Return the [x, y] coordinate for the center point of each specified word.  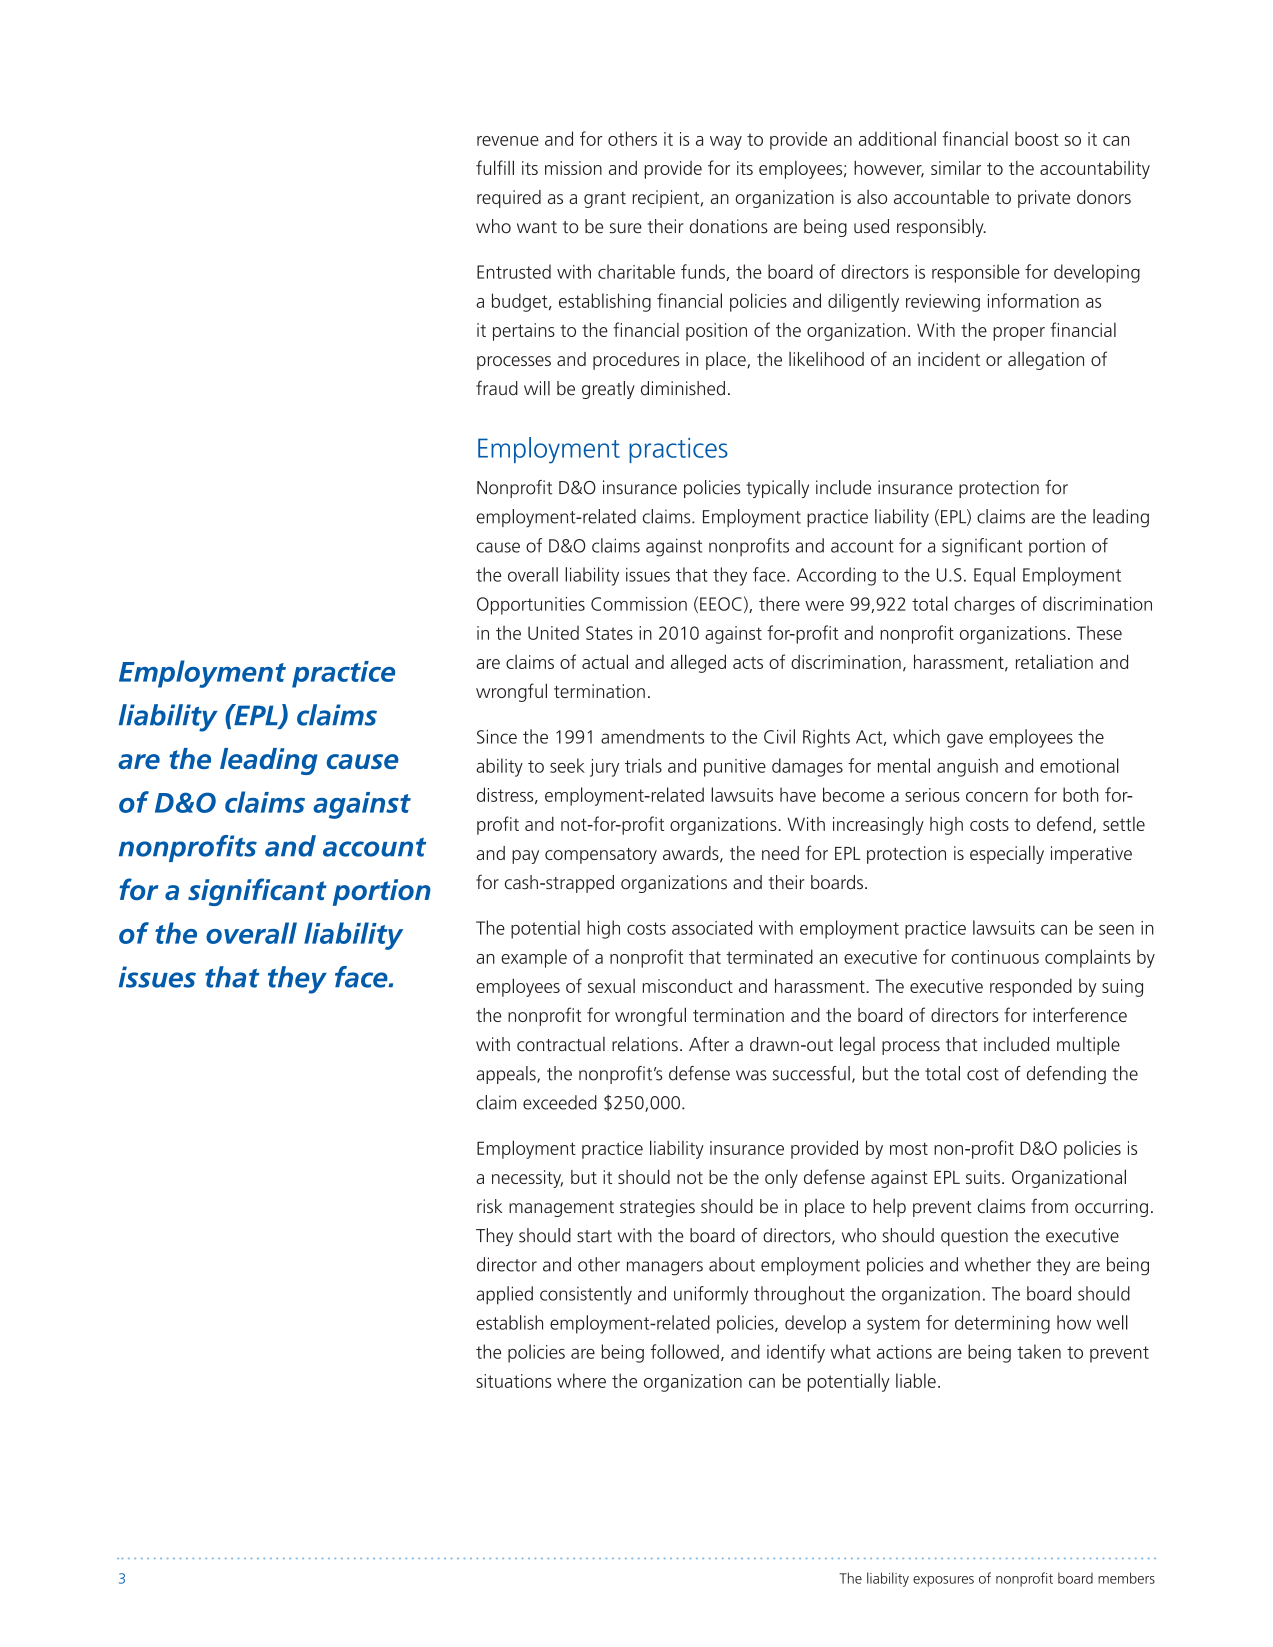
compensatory [601, 856]
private [1044, 199]
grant [605, 200]
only [781, 1178]
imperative [1091, 855]
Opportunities [531, 606]
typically [777, 489]
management [561, 1209]
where [581, 1380]
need [780, 853]
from [1049, 1206]
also [872, 197]
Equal [994, 576]
